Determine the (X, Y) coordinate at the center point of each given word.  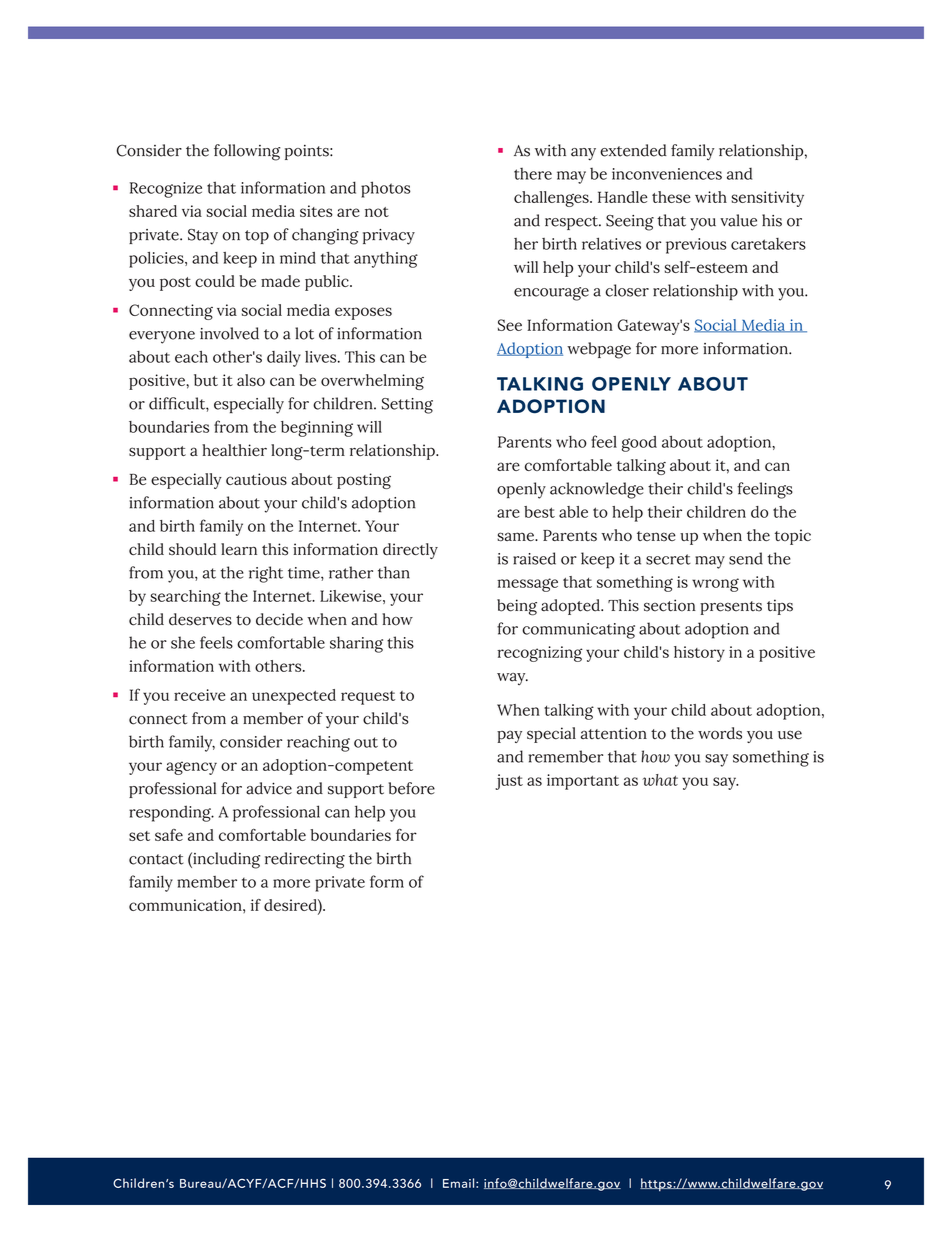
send (746, 558)
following (247, 152)
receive (199, 695)
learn (239, 549)
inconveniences (667, 174)
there (533, 174)
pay (509, 736)
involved (229, 333)
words (720, 733)
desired (291, 905)
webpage (599, 350)
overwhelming (372, 382)
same (516, 537)
